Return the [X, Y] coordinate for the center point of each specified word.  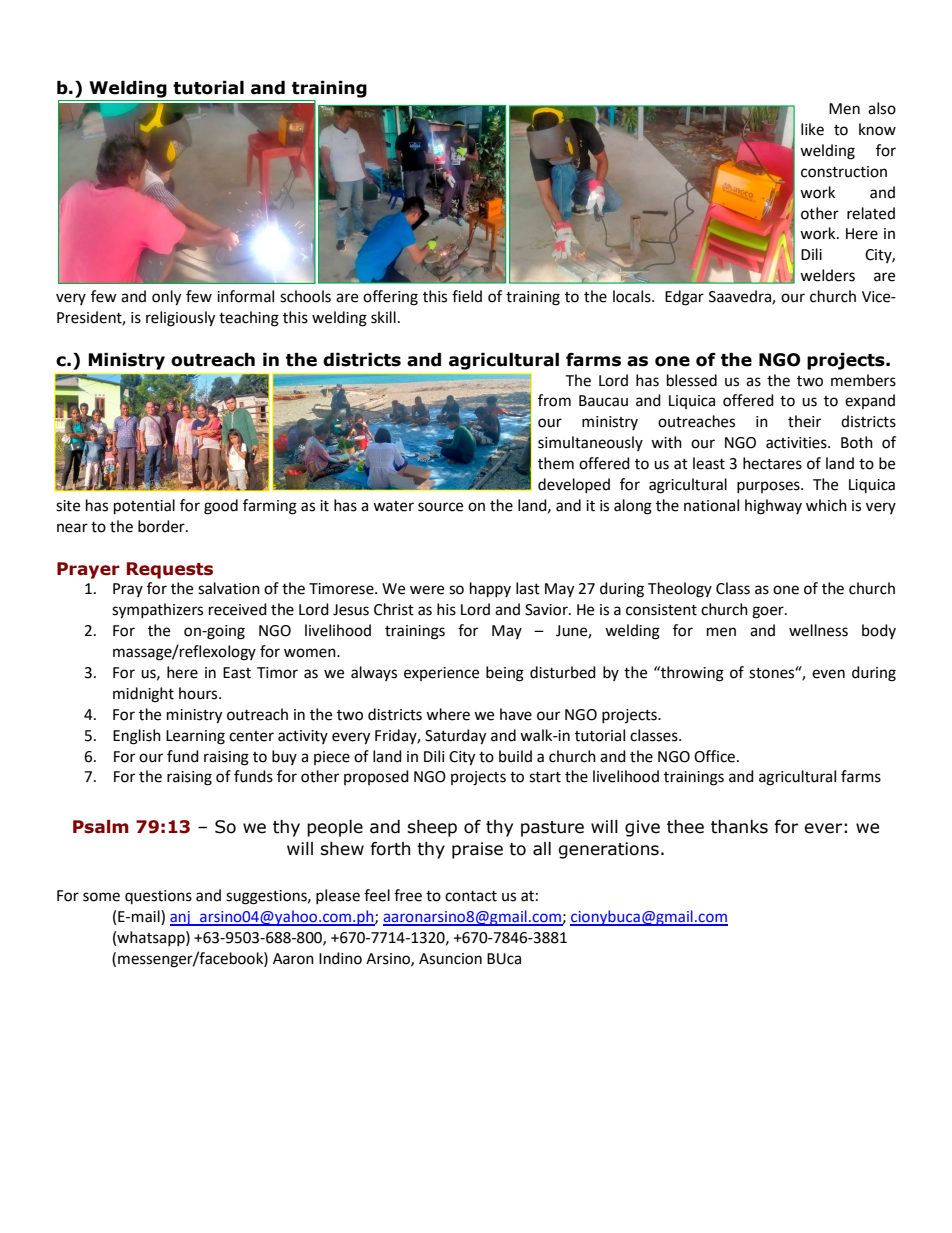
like [812, 129]
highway [773, 507]
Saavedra [741, 297]
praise [477, 850]
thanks [739, 827]
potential [144, 507]
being [505, 674]
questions [158, 897]
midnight [143, 695]
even [828, 674]
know [877, 129]
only [166, 298]
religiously [180, 319]
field [467, 296]
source [440, 507]
